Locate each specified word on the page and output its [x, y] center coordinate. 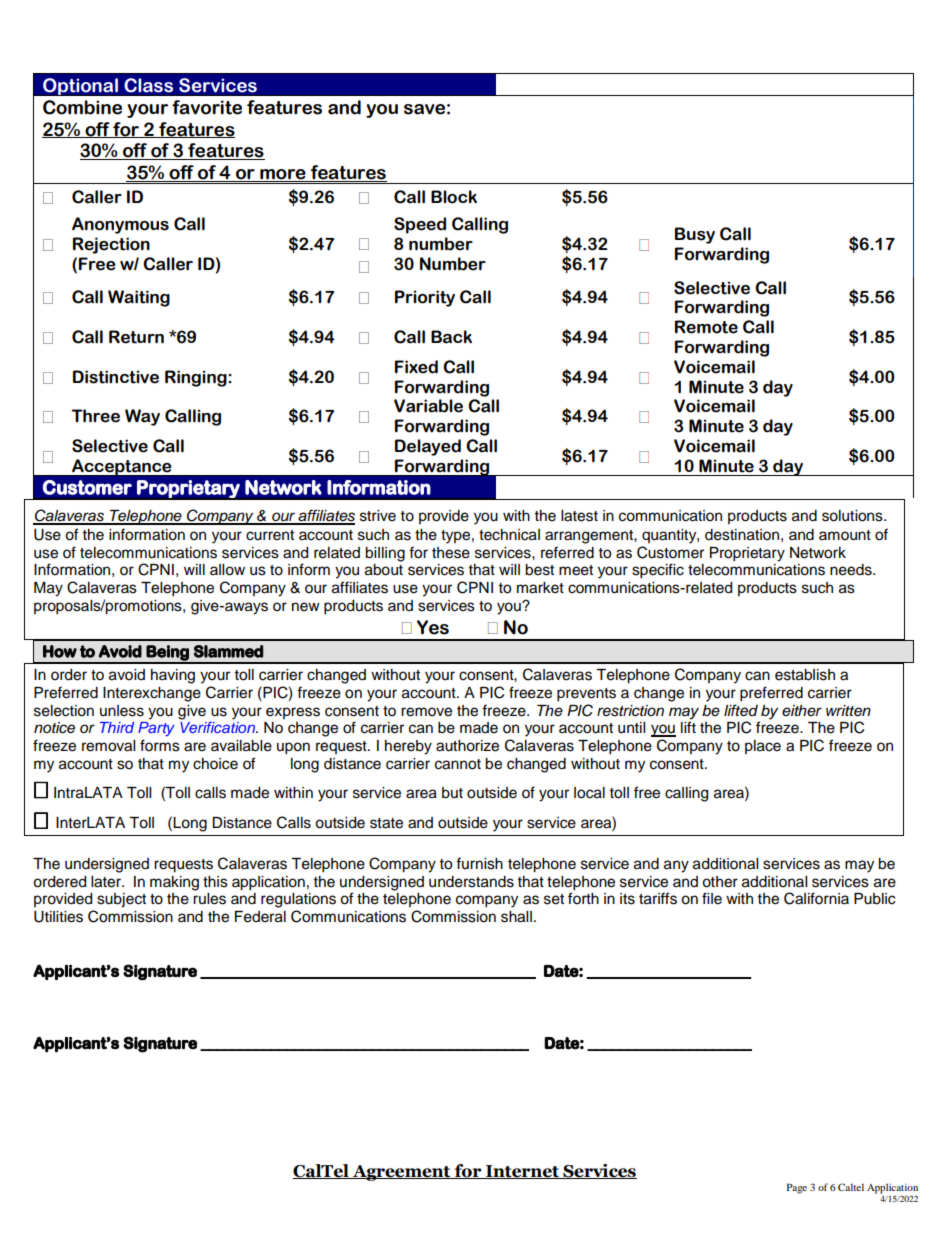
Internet [522, 1172]
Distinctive [116, 377]
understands [471, 882]
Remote [706, 327]
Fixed [416, 367]
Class [148, 85]
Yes [433, 627]
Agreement [401, 1173]
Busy [695, 235]
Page [797, 1188]
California [816, 898]
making [174, 883]
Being [168, 654]
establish [805, 675]
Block [454, 197]
